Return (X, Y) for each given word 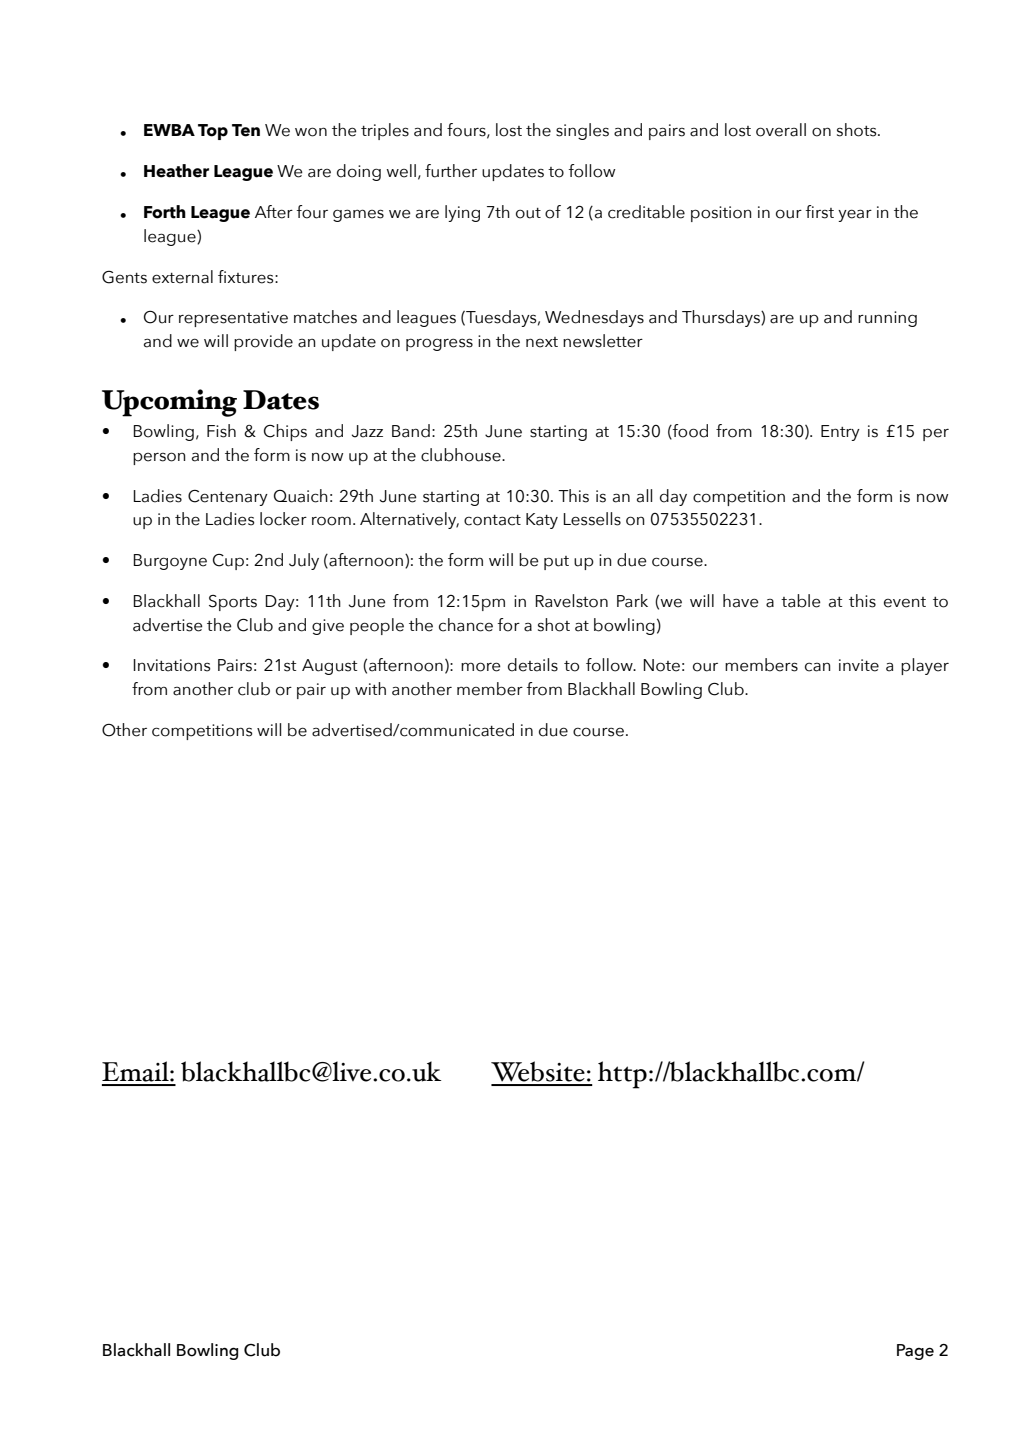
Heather (176, 171)
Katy (542, 521)
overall (781, 130)
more (481, 667)
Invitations (171, 665)
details (533, 665)
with (370, 688)
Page (915, 1352)
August (329, 667)
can (818, 667)
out (528, 213)
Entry (840, 433)
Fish (221, 431)
